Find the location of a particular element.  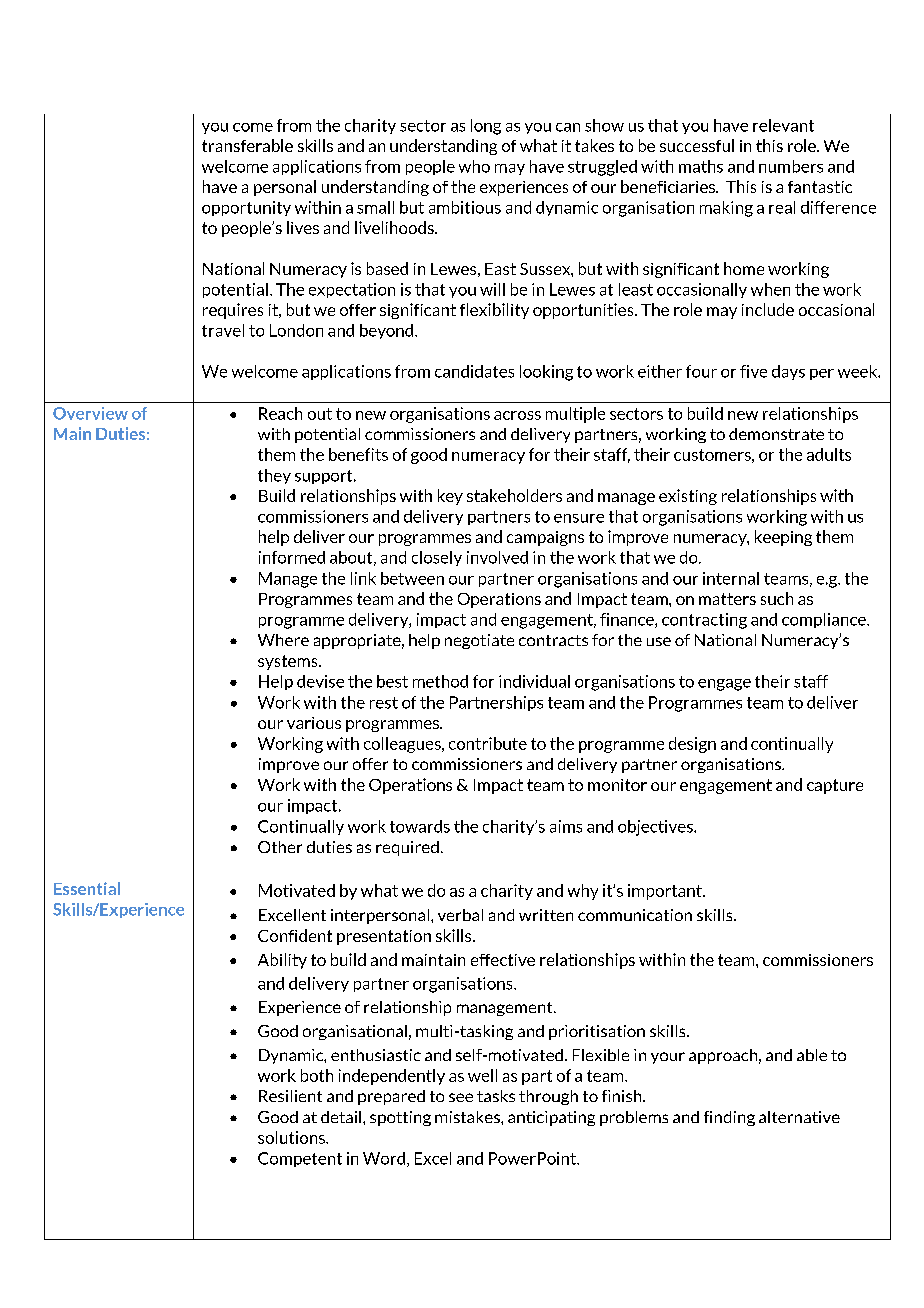

see is located at coordinates (461, 1097).
